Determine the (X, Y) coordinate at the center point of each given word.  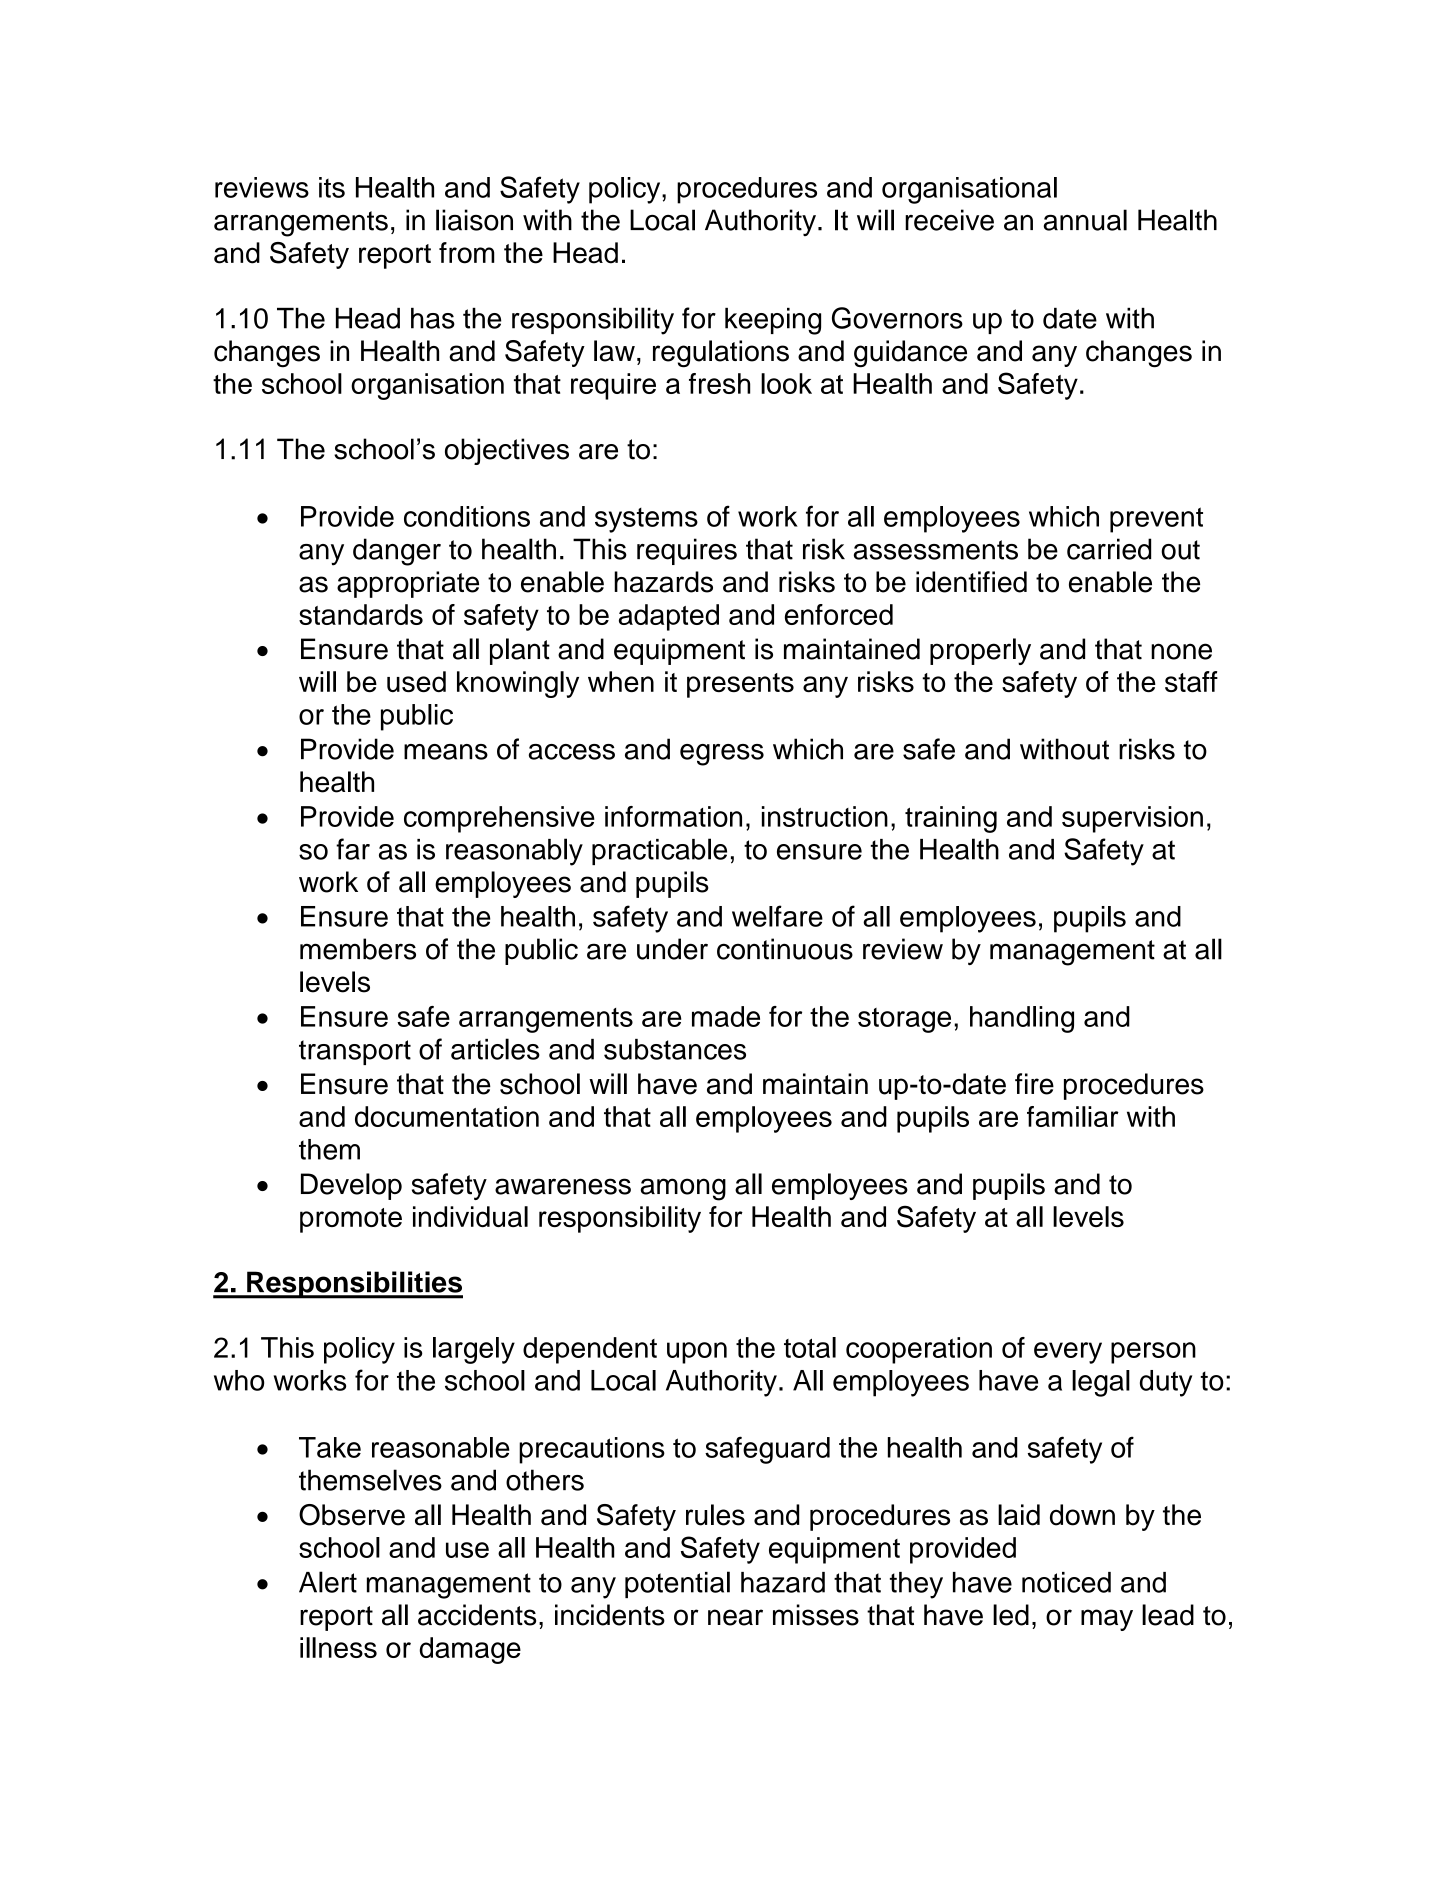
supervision (1132, 819)
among (683, 1189)
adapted (669, 617)
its (332, 187)
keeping (773, 321)
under (672, 949)
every (1068, 1353)
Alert (328, 1582)
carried (1109, 549)
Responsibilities (354, 1285)
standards (361, 614)
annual (1085, 220)
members (358, 949)
